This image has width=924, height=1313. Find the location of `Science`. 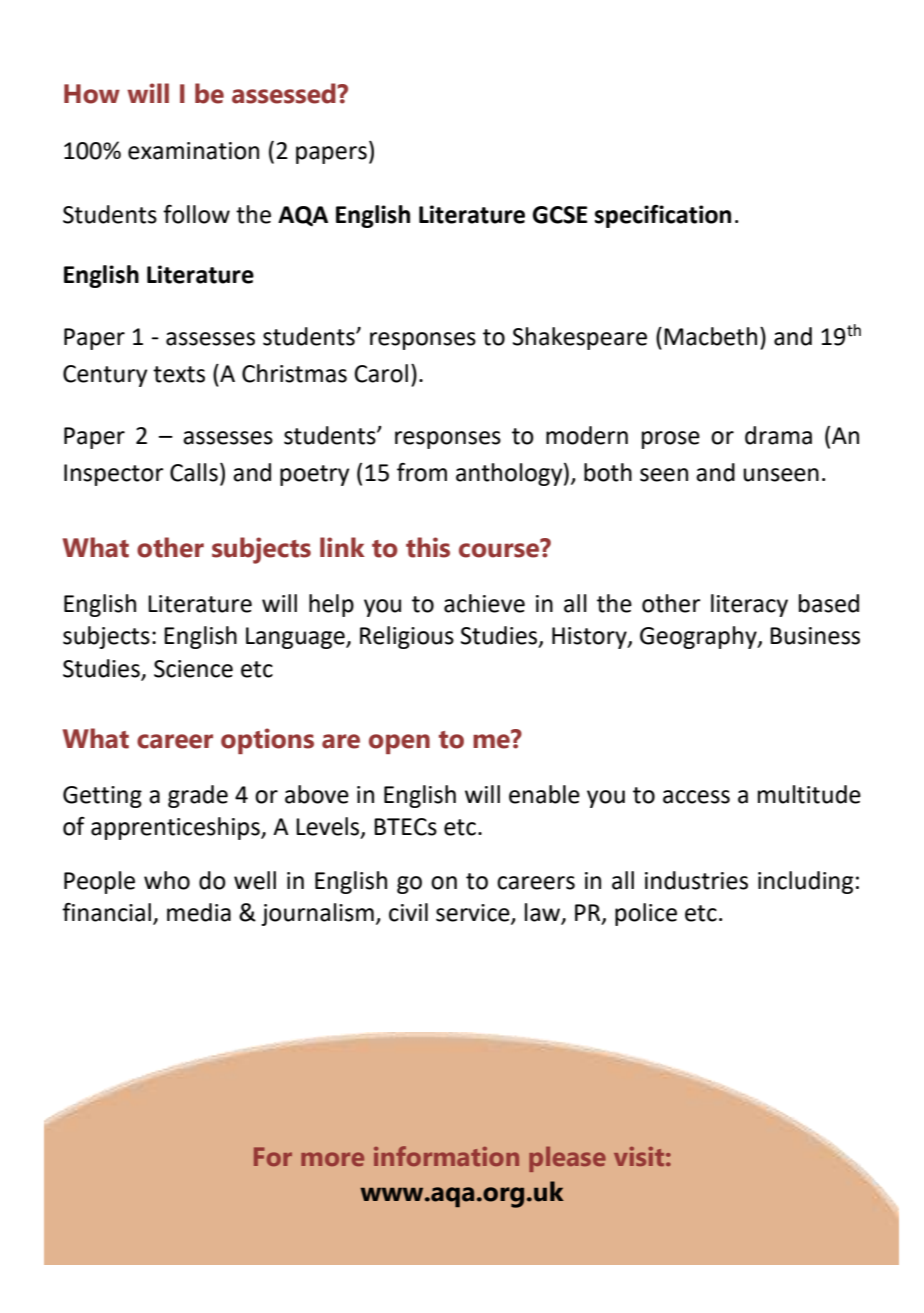

Science is located at coordinates (193, 669).
